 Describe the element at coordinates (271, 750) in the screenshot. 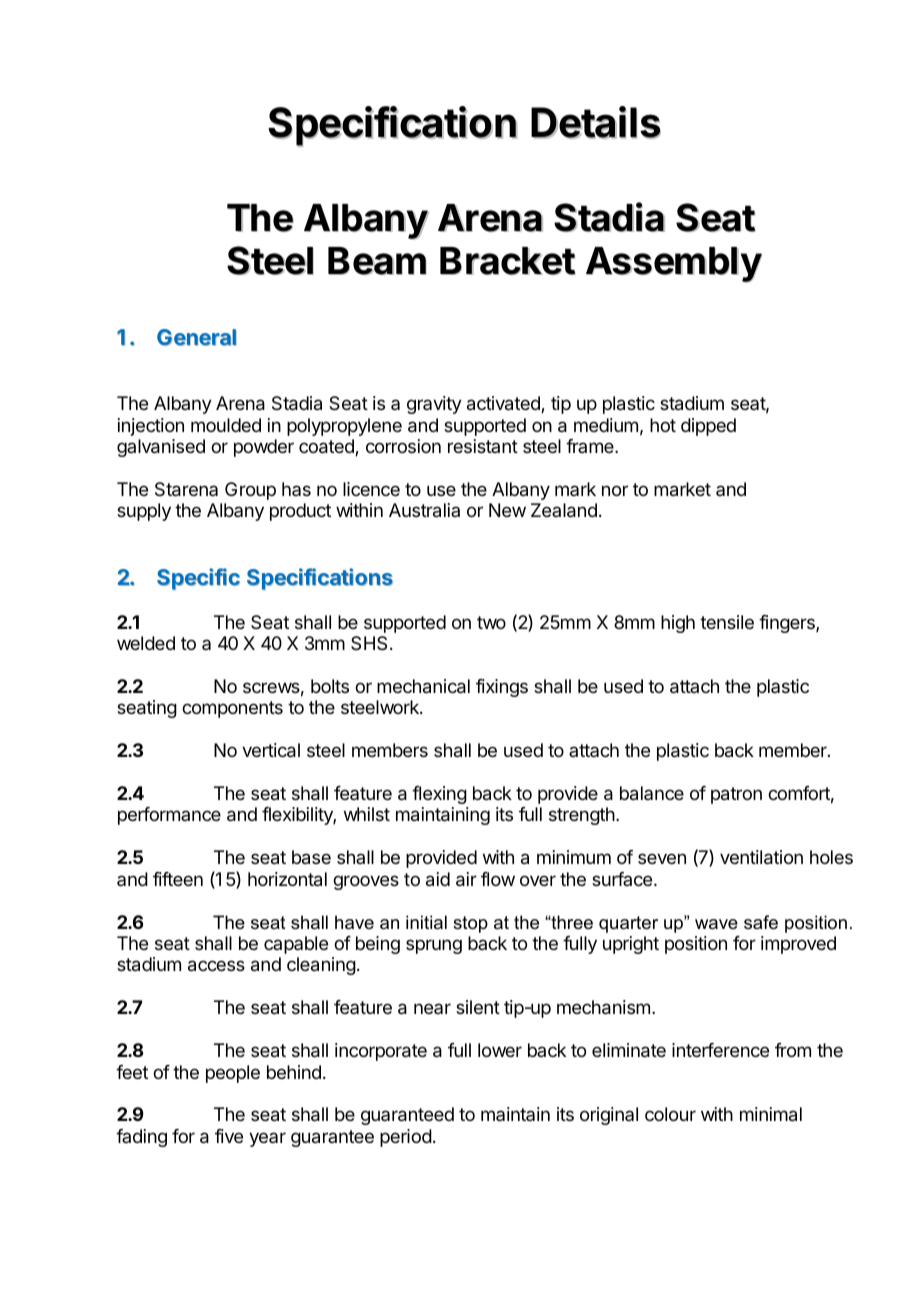

I see `vertical` at that location.
